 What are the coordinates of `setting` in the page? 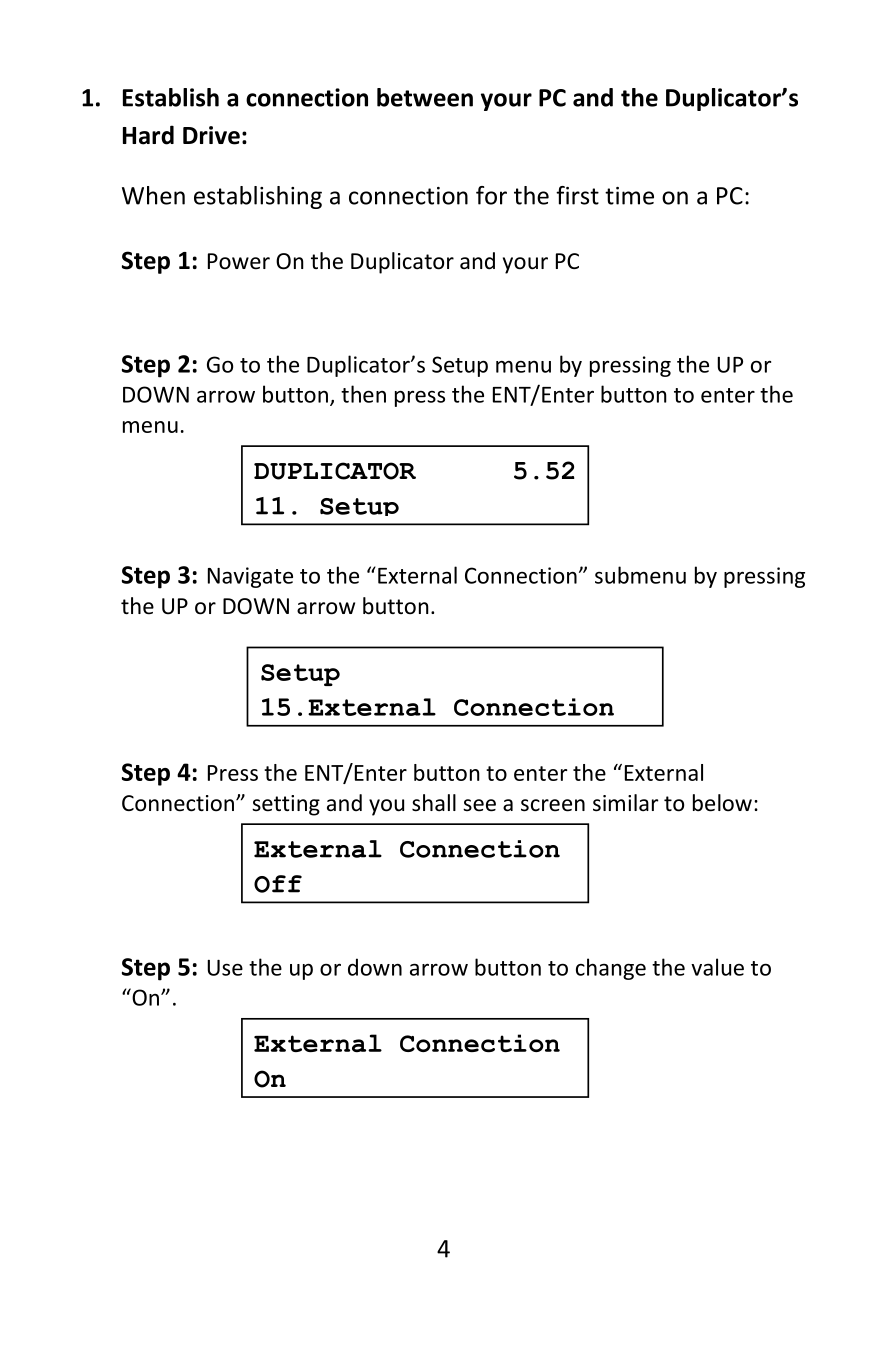 It's located at (286, 805).
